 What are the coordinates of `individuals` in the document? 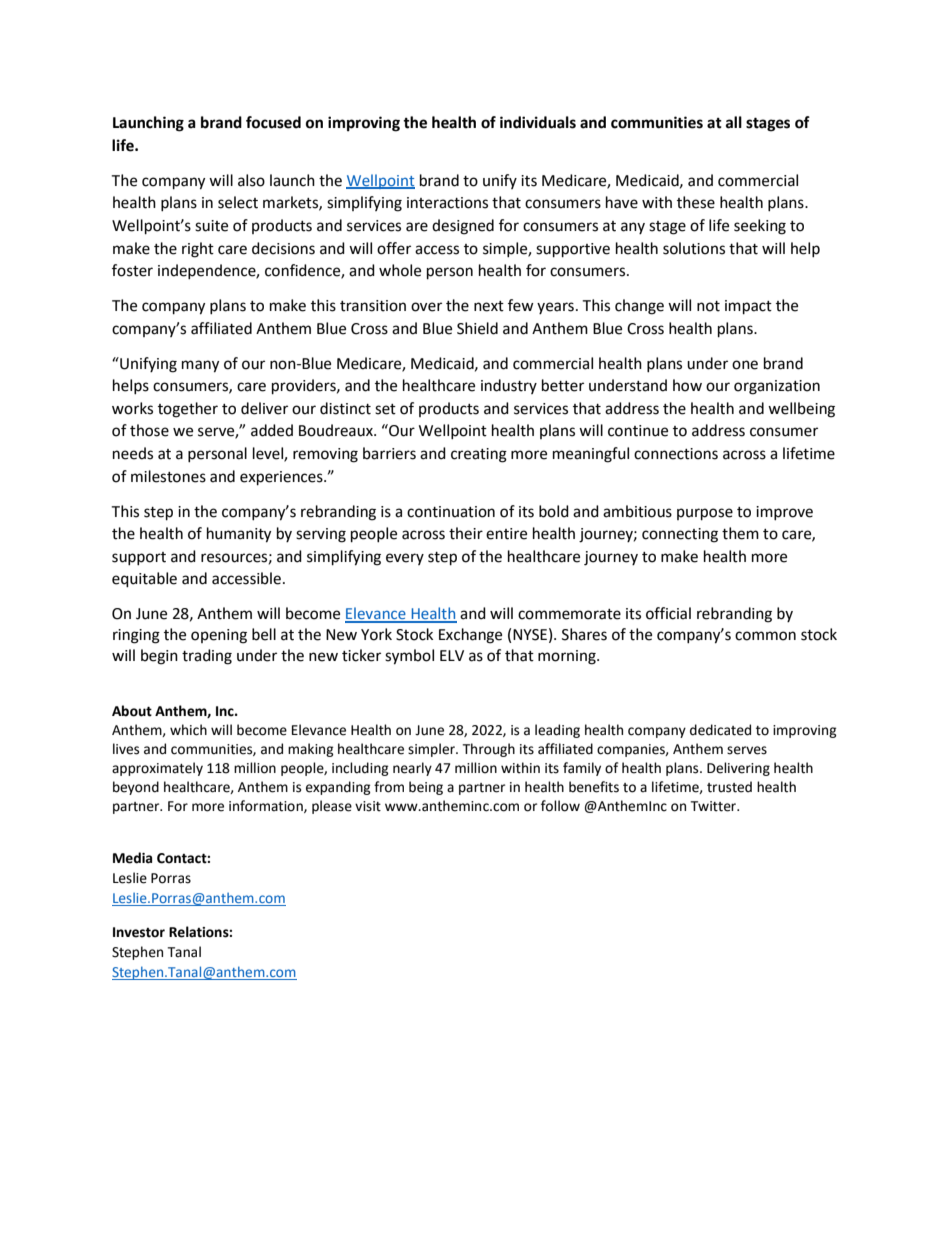 It's located at (538, 122).
